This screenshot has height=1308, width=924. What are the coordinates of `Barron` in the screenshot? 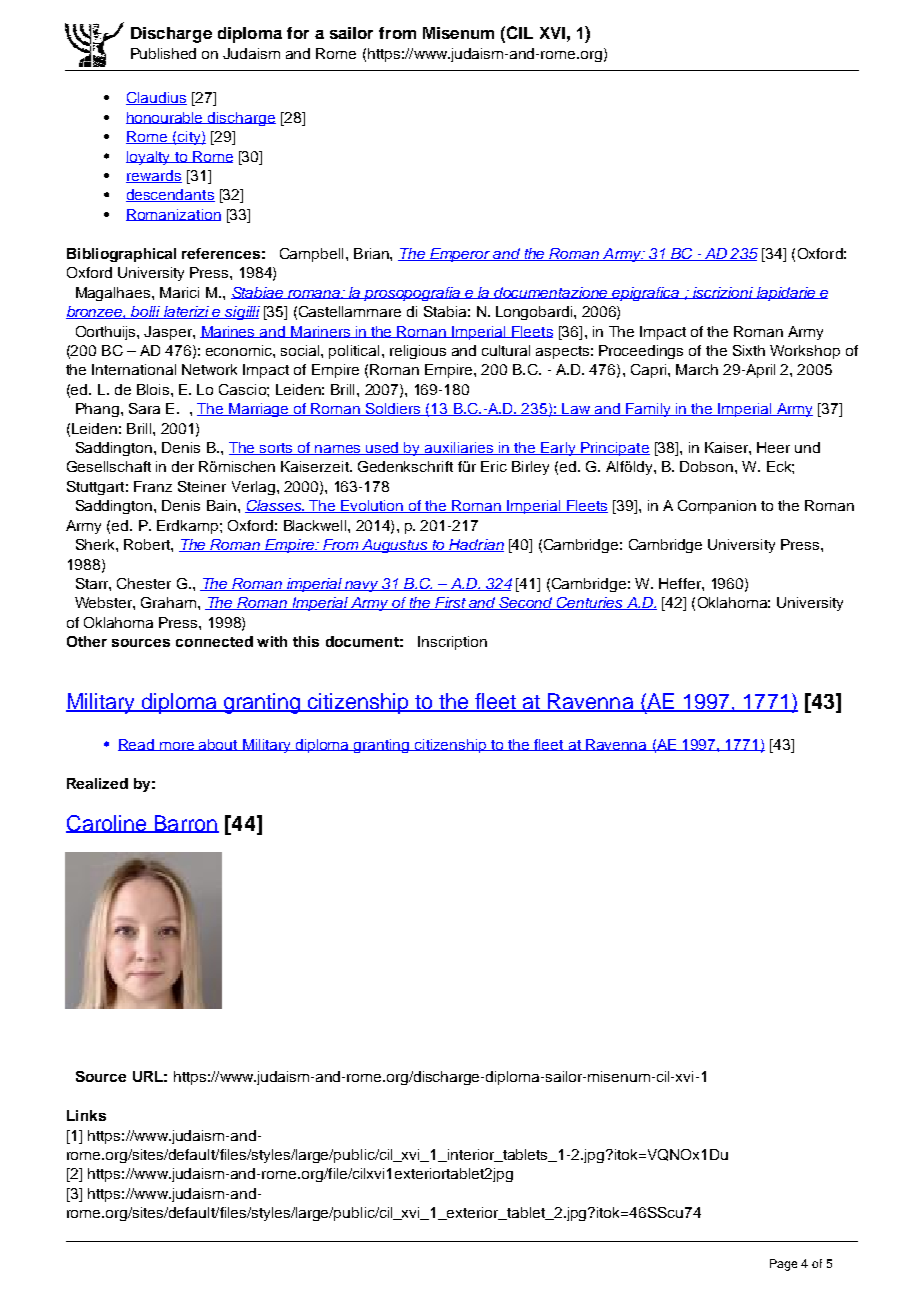 It's located at (185, 824).
